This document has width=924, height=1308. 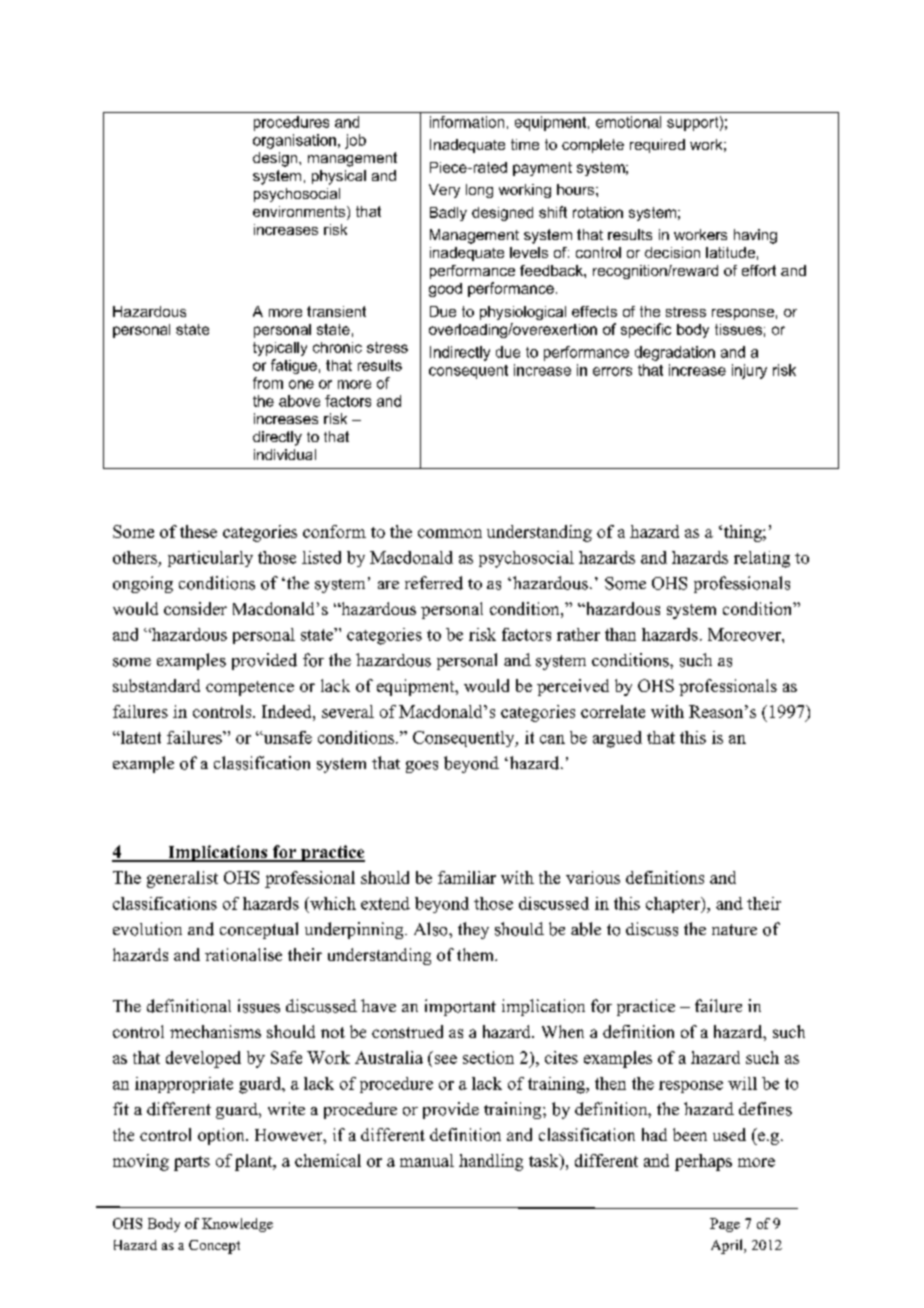 I want to click on relating, so click(x=762, y=559).
